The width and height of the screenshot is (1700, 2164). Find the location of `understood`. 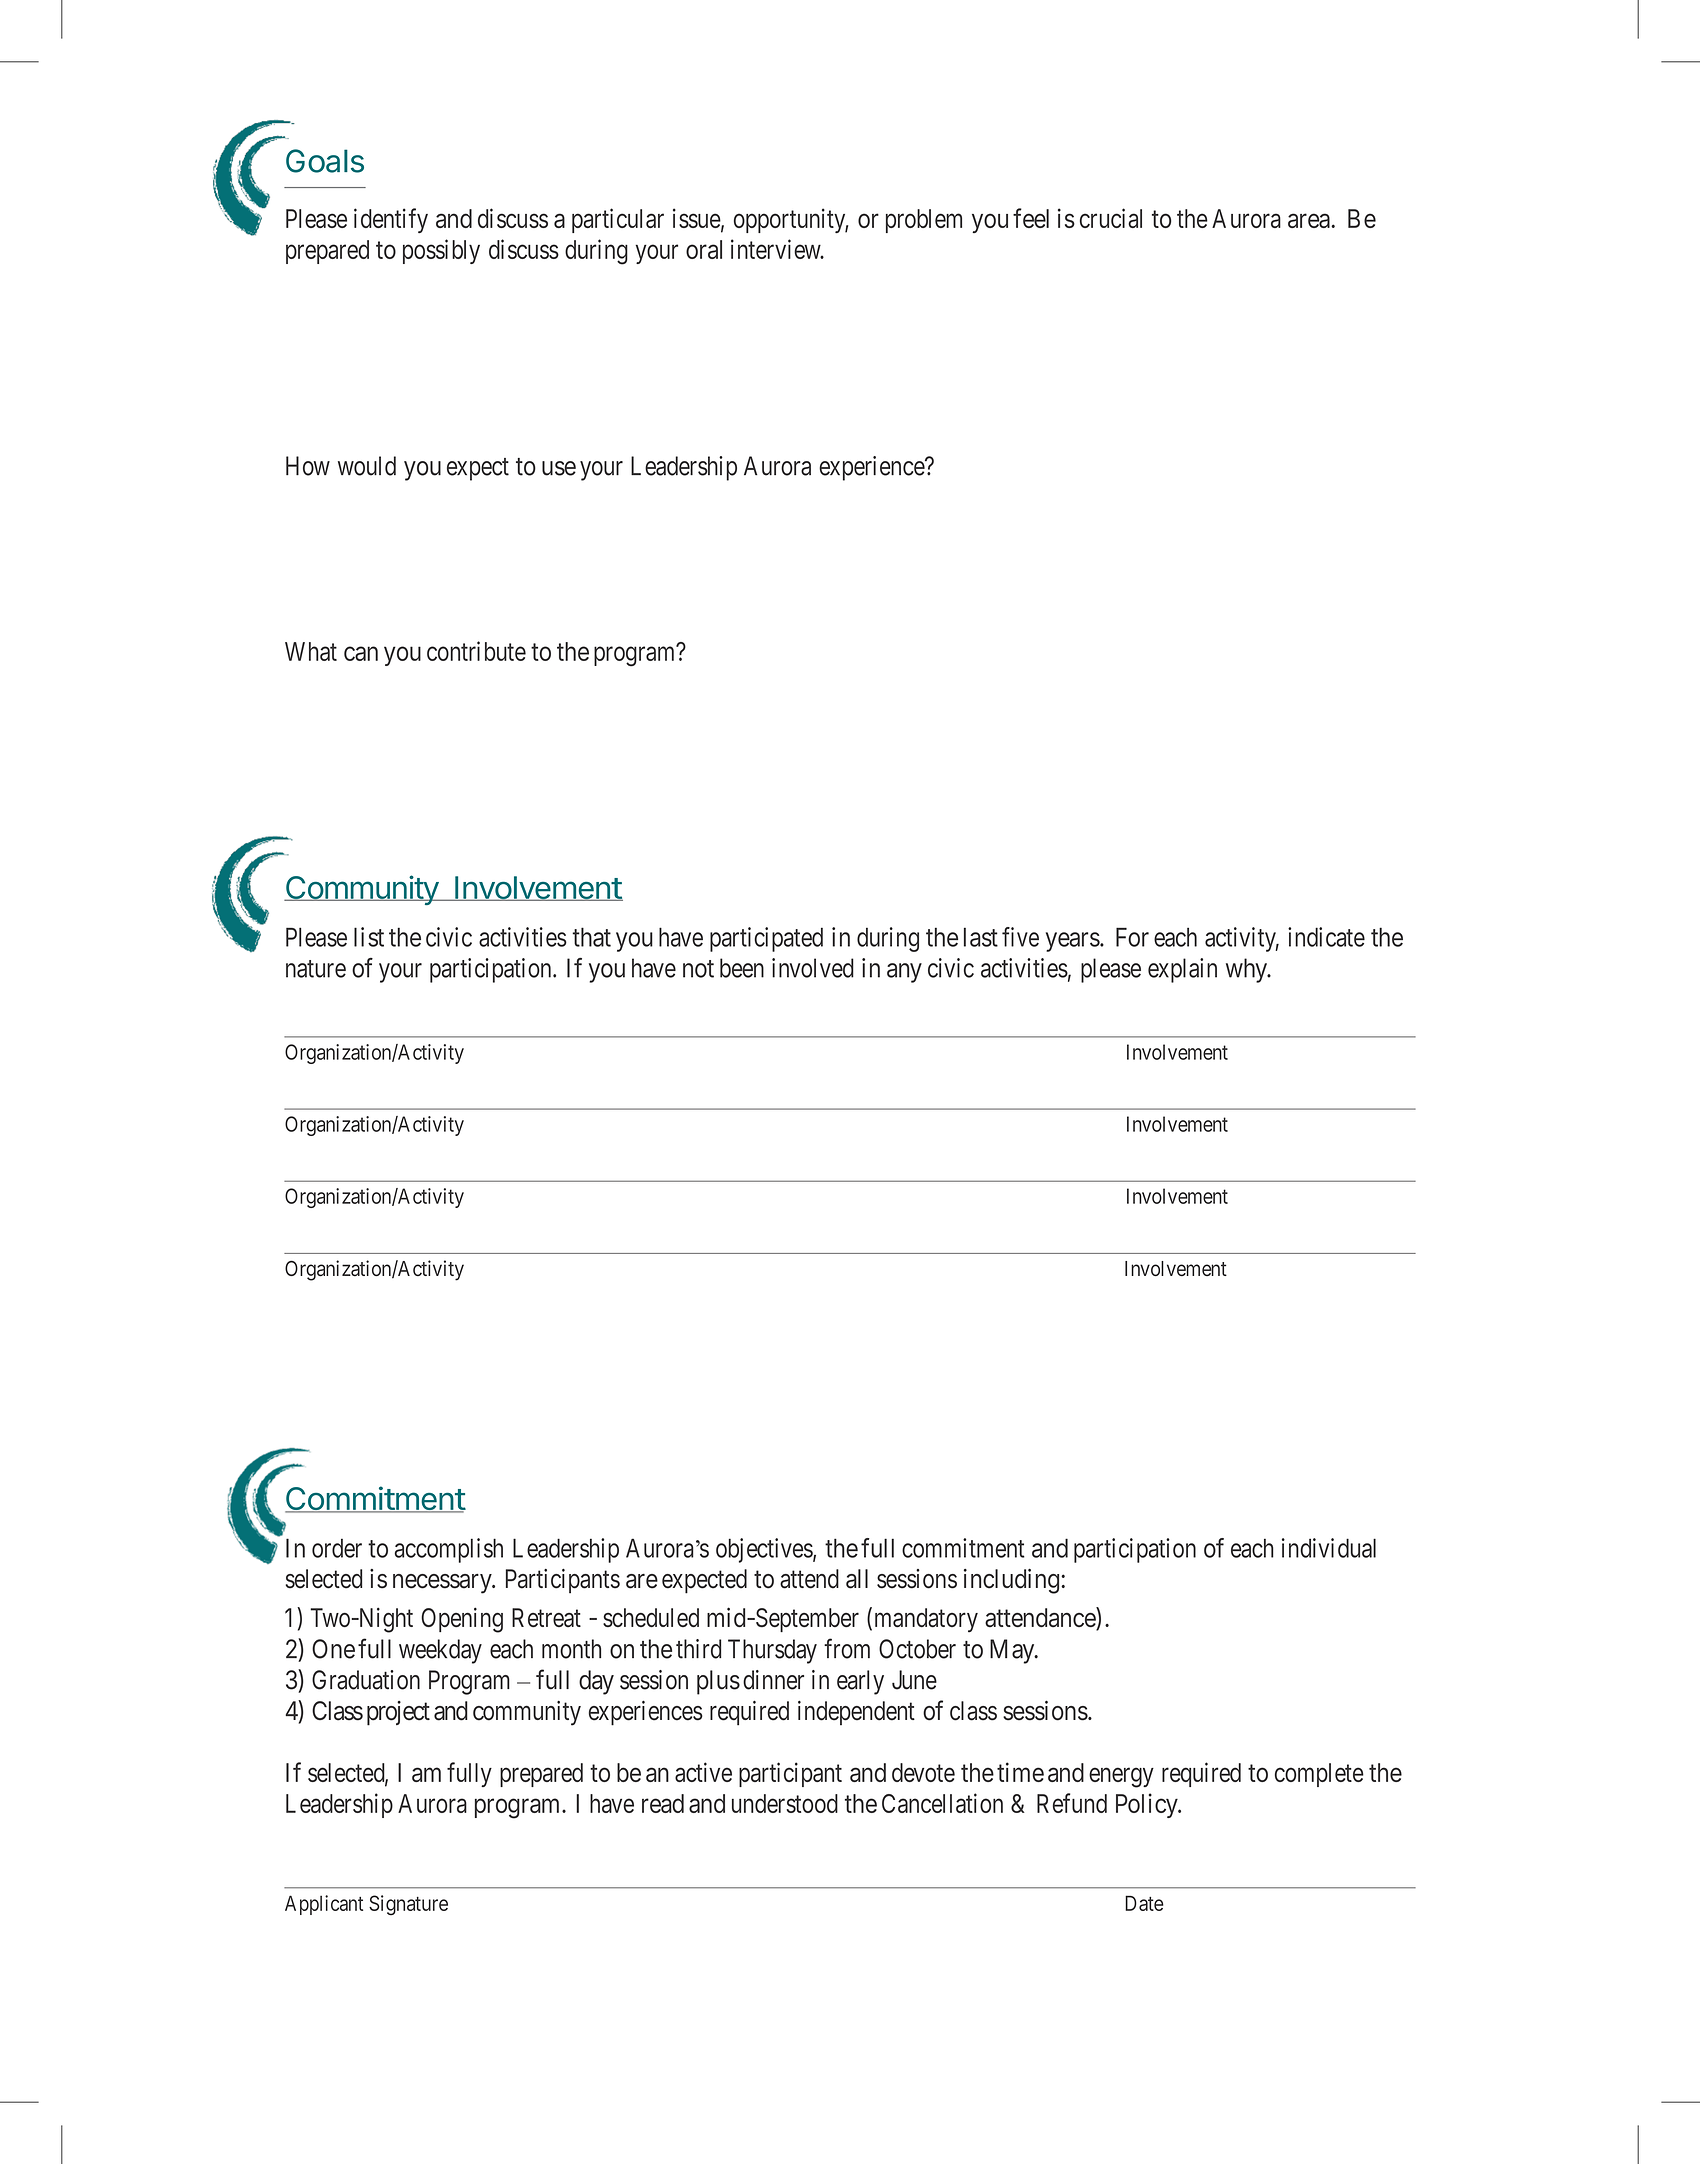

understood is located at coordinates (785, 1803).
